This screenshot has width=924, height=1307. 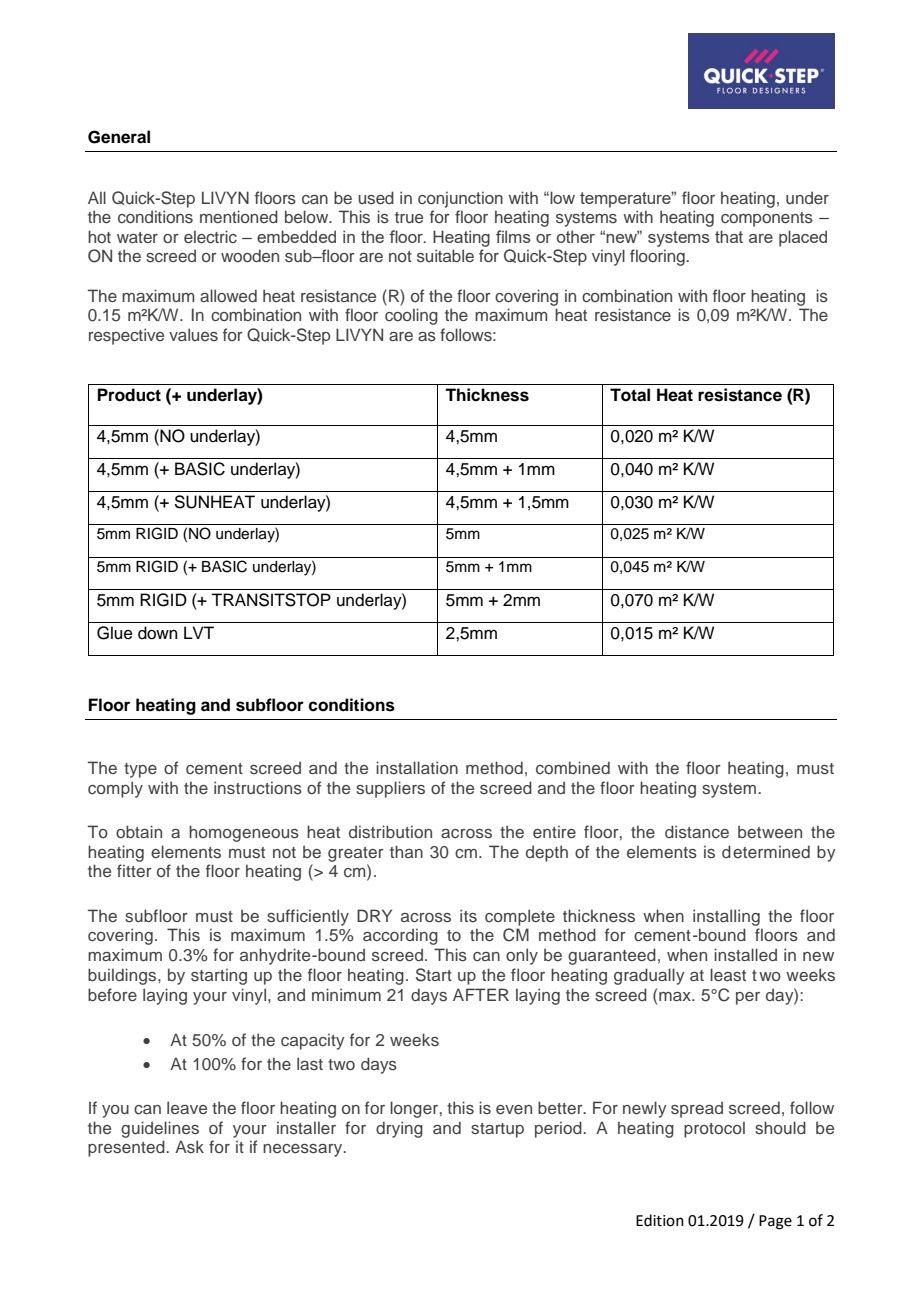 What do you see at coordinates (411, 316) in the screenshot?
I see `cooling` at bounding box center [411, 316].
